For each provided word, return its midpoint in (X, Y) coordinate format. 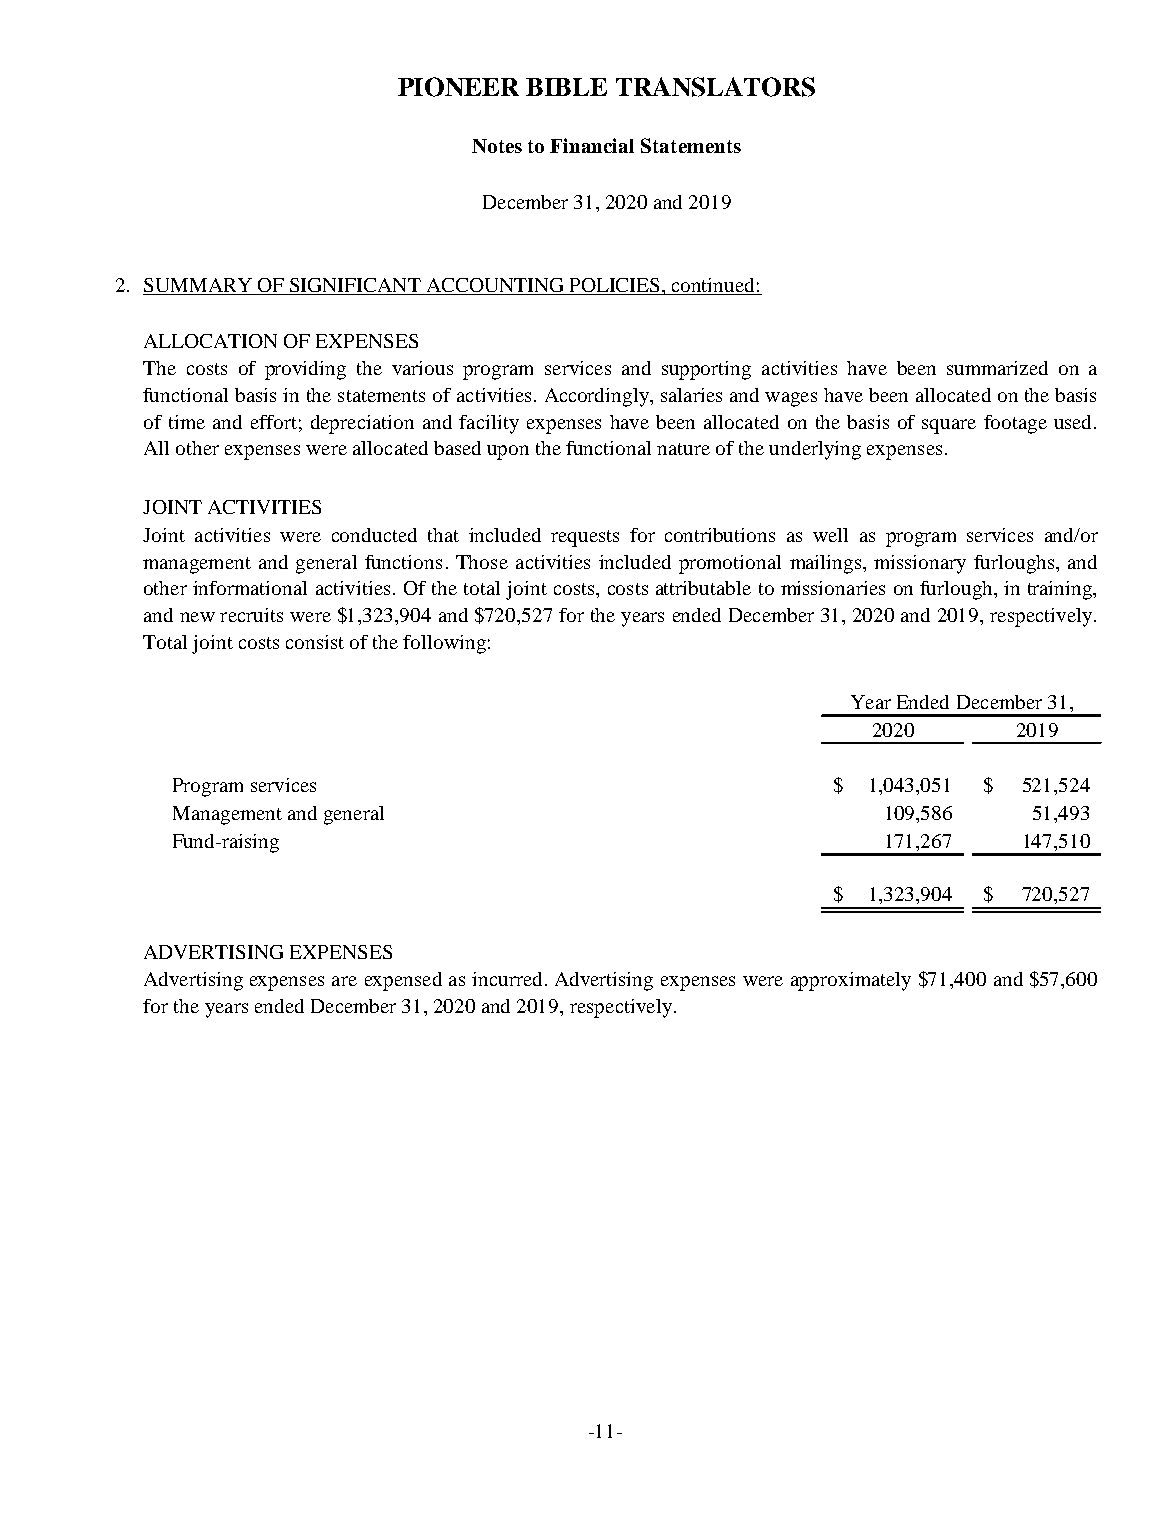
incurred (507, 979)
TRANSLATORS (715, 87)
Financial (592, 145)
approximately (851, 981)
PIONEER (458, 87)
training (1061, 590)
